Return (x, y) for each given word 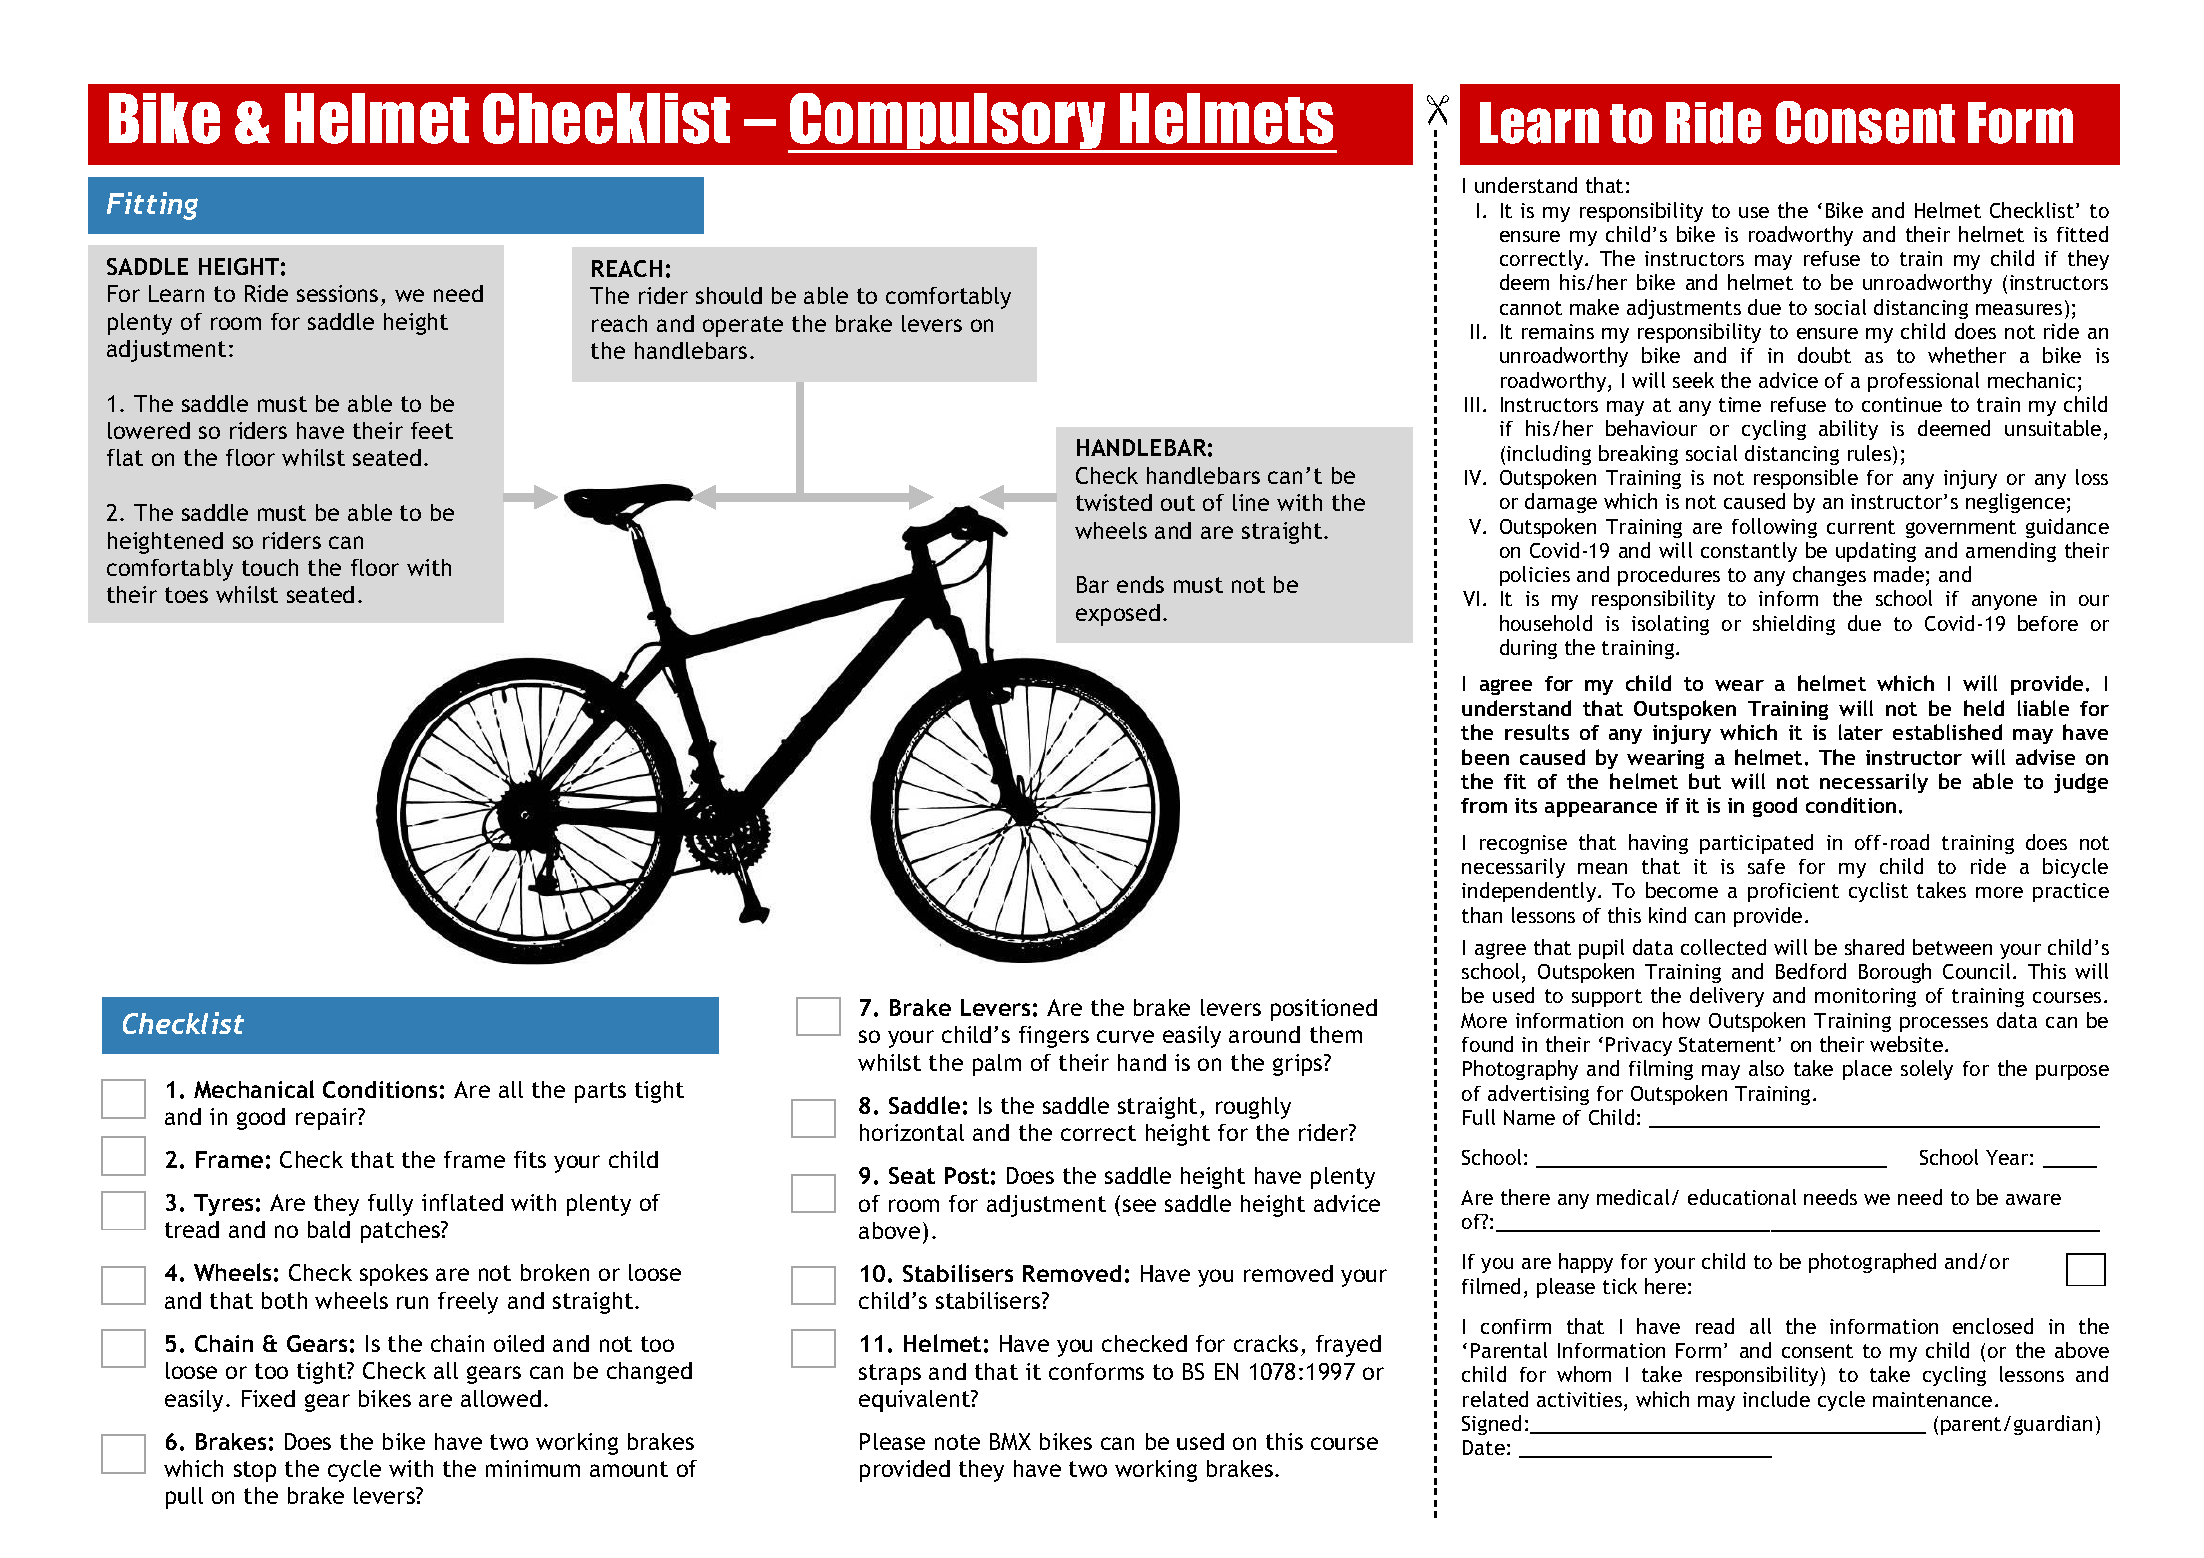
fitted (2082, 234)
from (1484, 805)
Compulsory (948, 122)
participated (1756, 844)
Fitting (152, 206)
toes (186, 595)
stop (255, 1471)
